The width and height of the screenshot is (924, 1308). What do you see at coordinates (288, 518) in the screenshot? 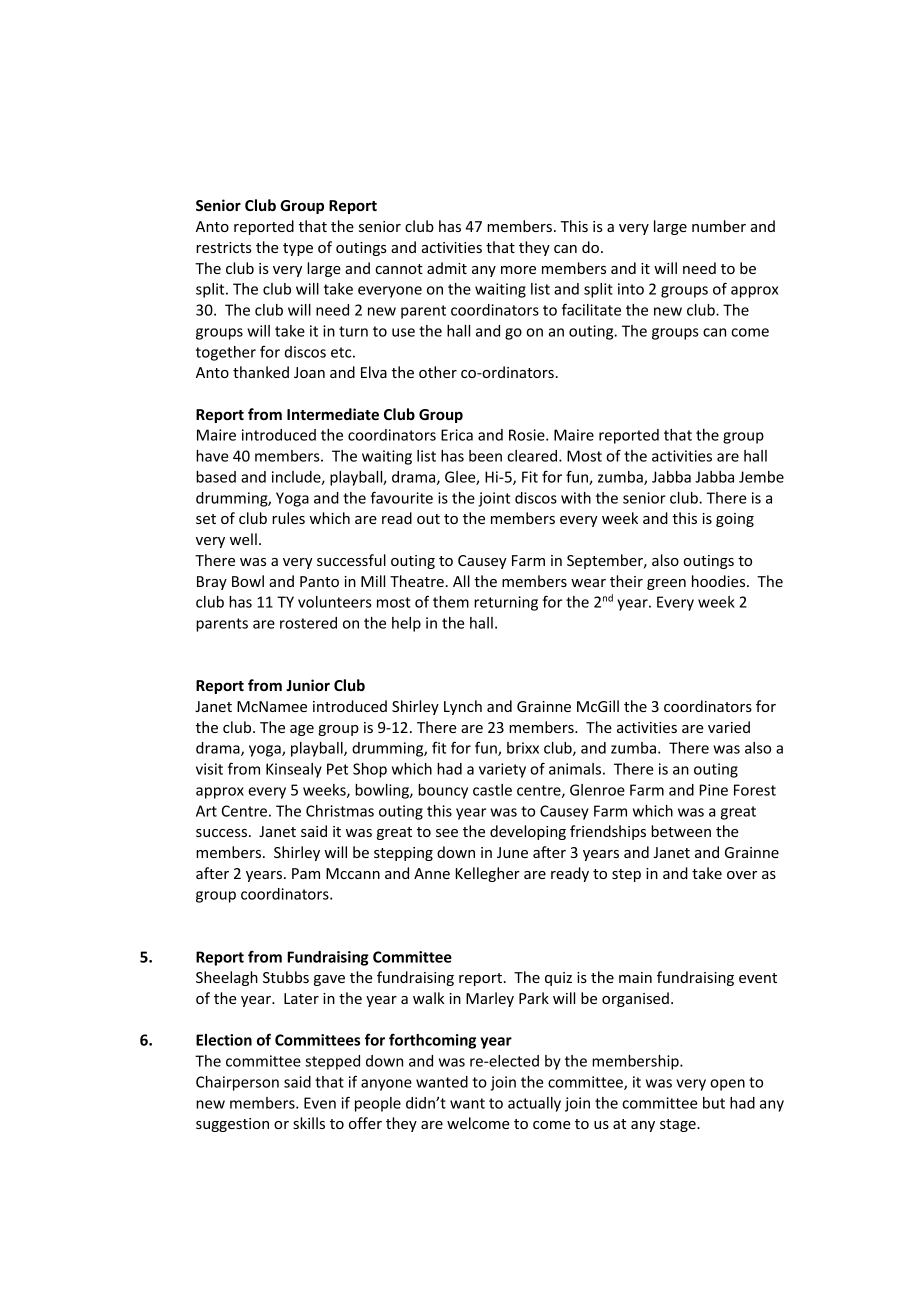
I see `rules` at bounding box center [288, 518].
